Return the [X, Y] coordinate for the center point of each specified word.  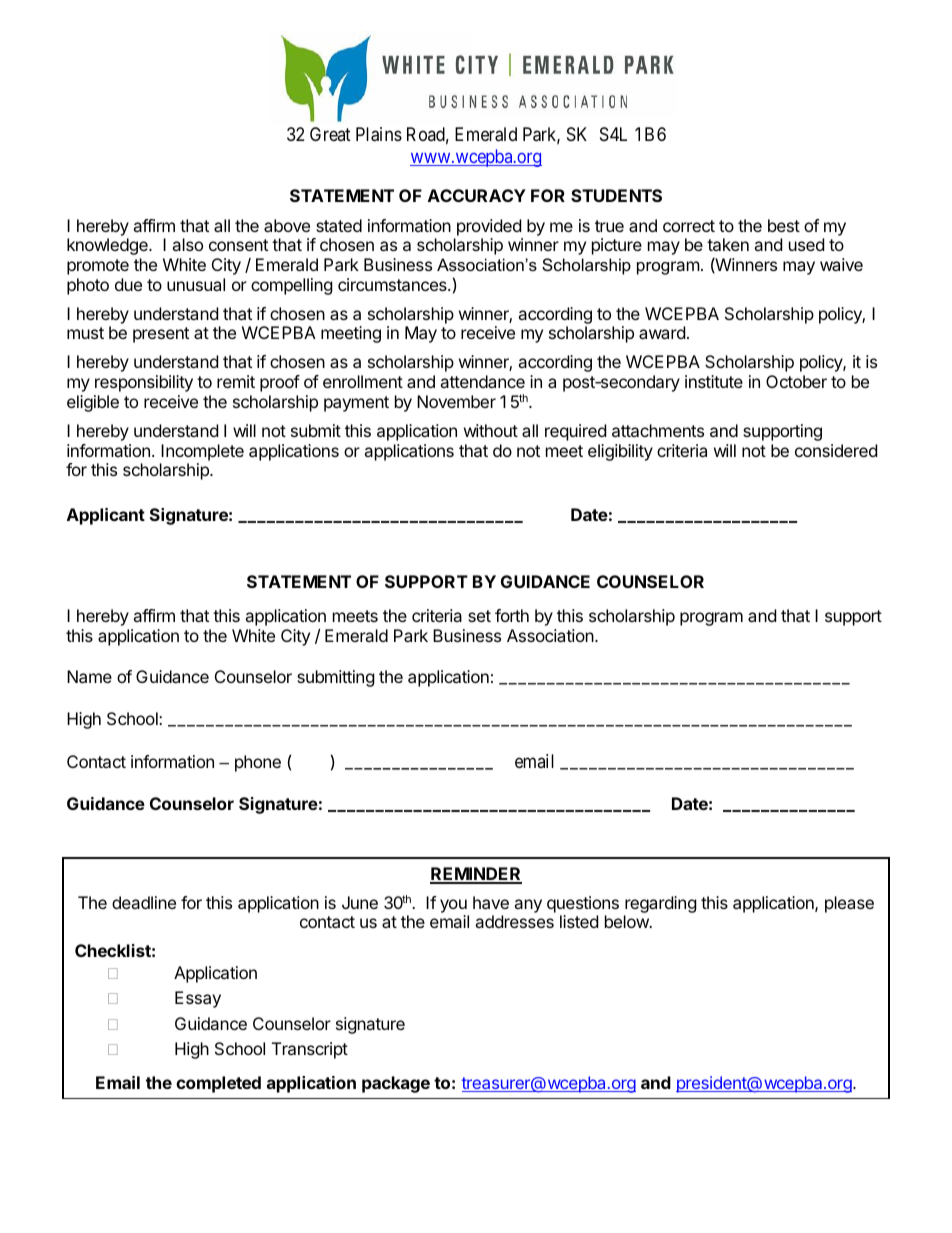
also [187, 244]
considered [836, 450]
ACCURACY [477, 195]
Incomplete [202, 452]
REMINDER [476, 875]
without [491, 430]
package [396, 1084]
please [849, 904]
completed [218, 1084]
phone [258, 763]
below [628, 921]
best [784, 225]
